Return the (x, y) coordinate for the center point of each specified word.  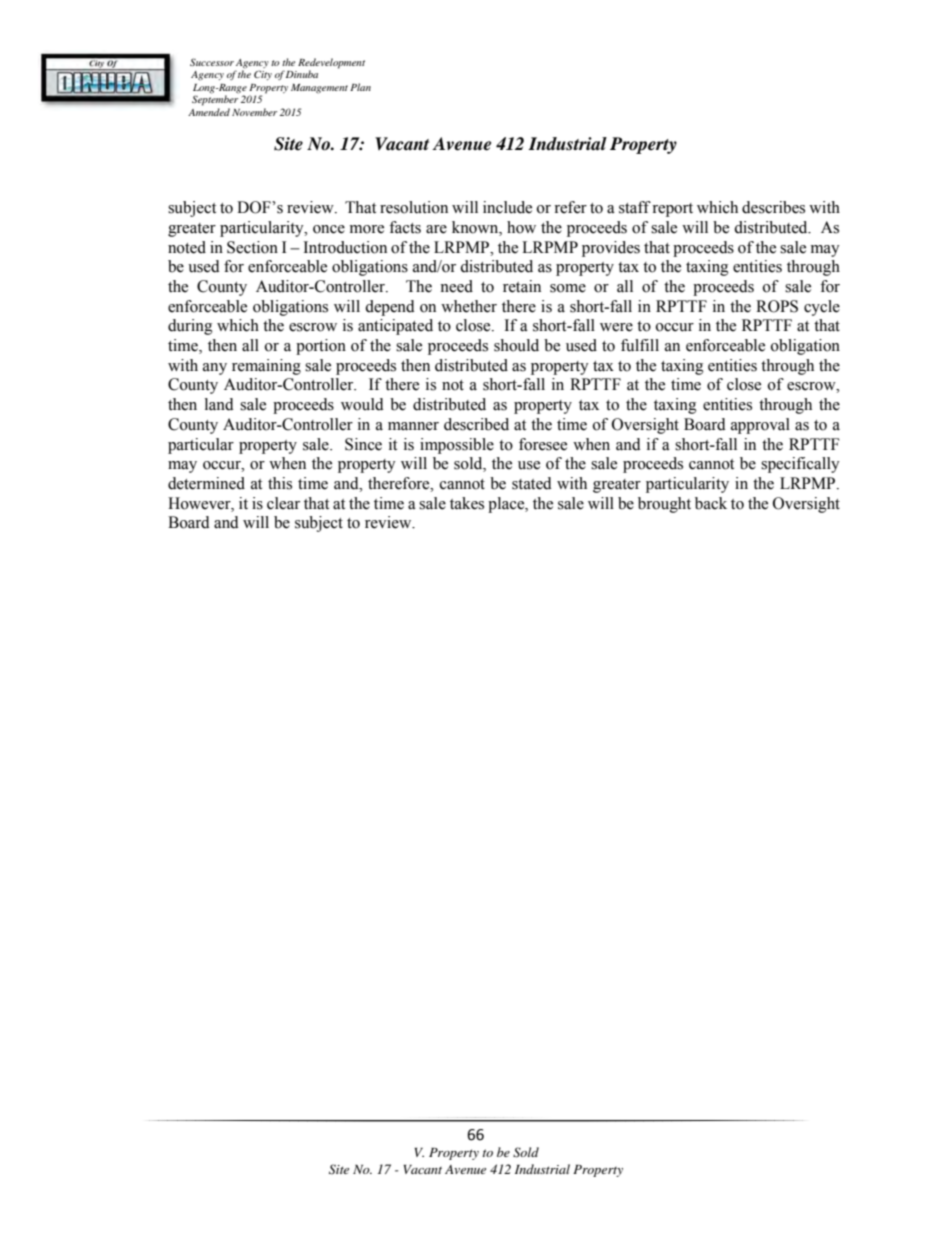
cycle (822, 308)
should (516, 345)
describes (773, 207)
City (263, 75)
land (219, 404)
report (672, 210)
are (436, 229)
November (254, 112)
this (280, 483)
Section (252, 247)
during (190, 327)
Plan (360, 87)
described (476, 424)
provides (611, 249)
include (507, 207)
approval (760, 426)
